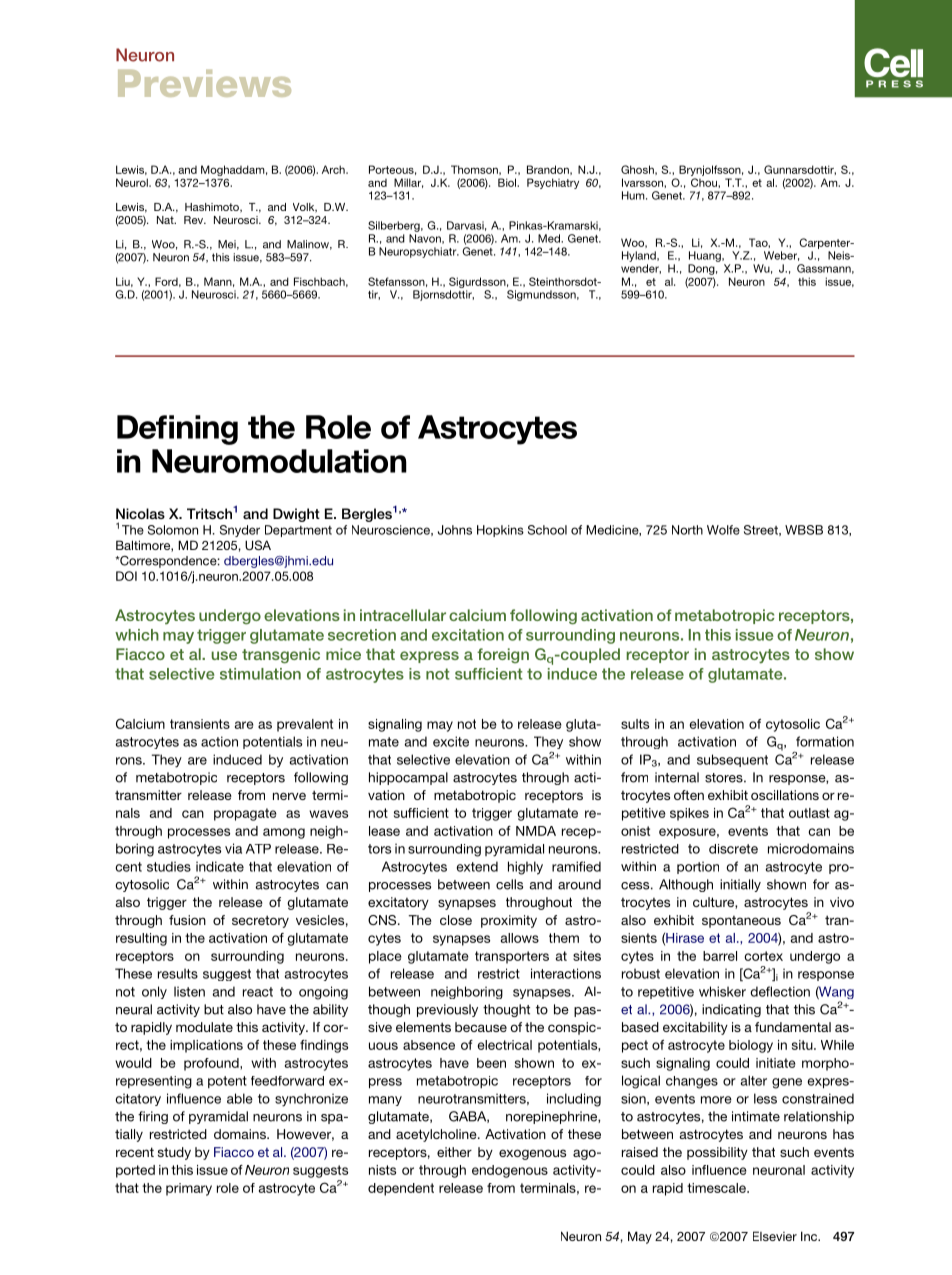 The width and height of the screenshot is (952, 1275). I want to click on Psychiatry, so click(553, 183).
